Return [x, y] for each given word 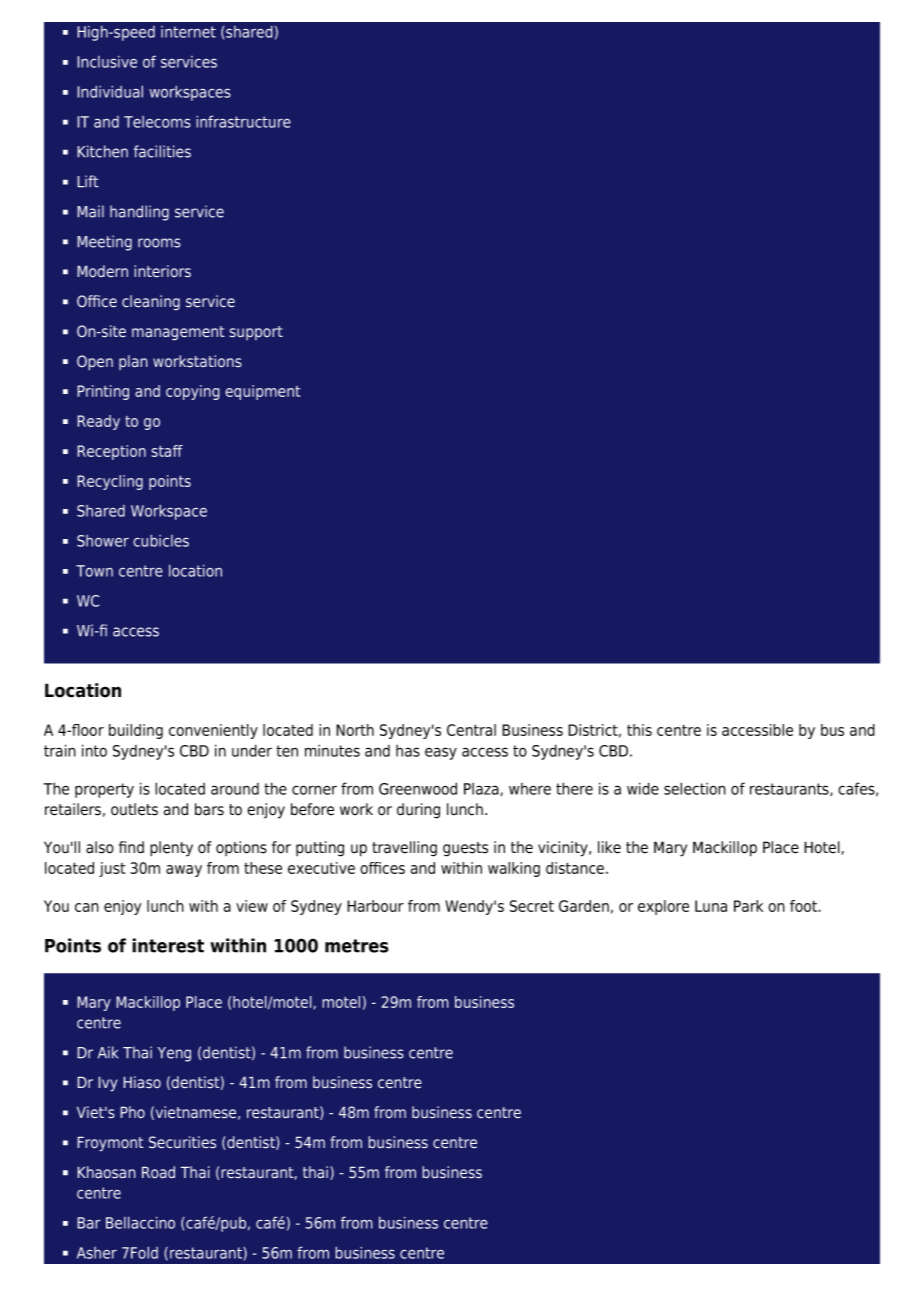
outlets [134, 809]
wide [643, 788]
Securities [182, 1142]
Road [158, 1172]
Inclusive [107, 62]
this [639, 730]
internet [188, 32]
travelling [404, 849]
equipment [262, 392]
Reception [111, 452]
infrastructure [243, 121]
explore [663, 907]
